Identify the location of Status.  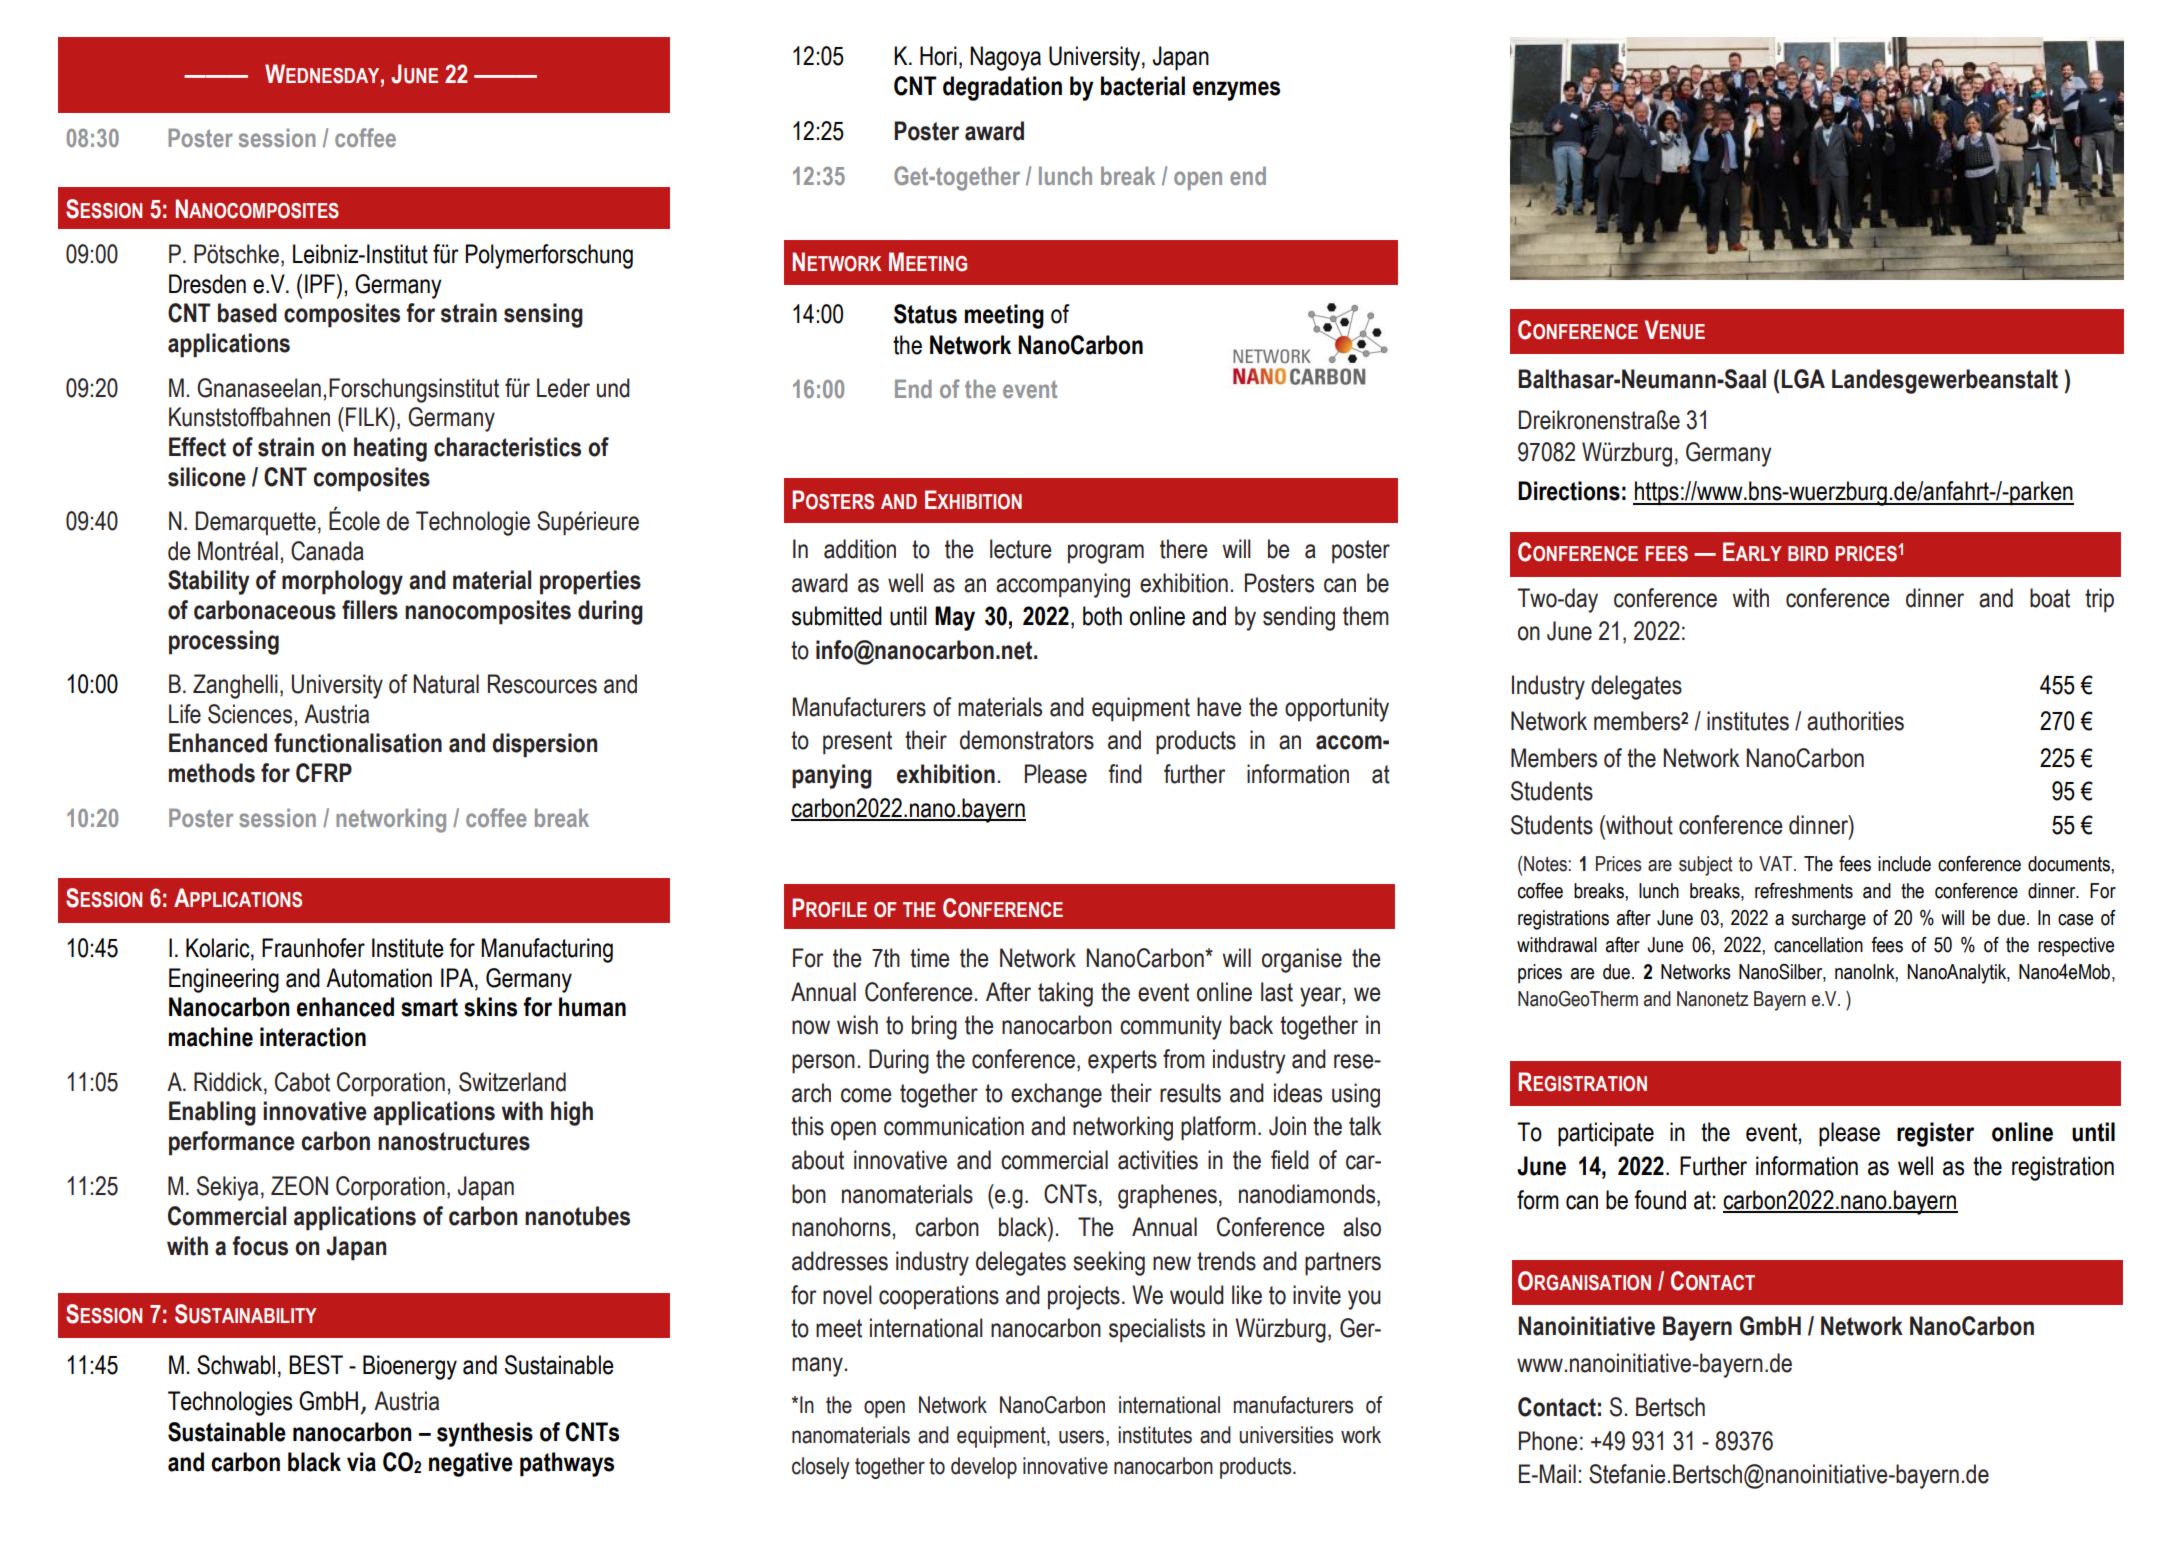
(925, 314).
